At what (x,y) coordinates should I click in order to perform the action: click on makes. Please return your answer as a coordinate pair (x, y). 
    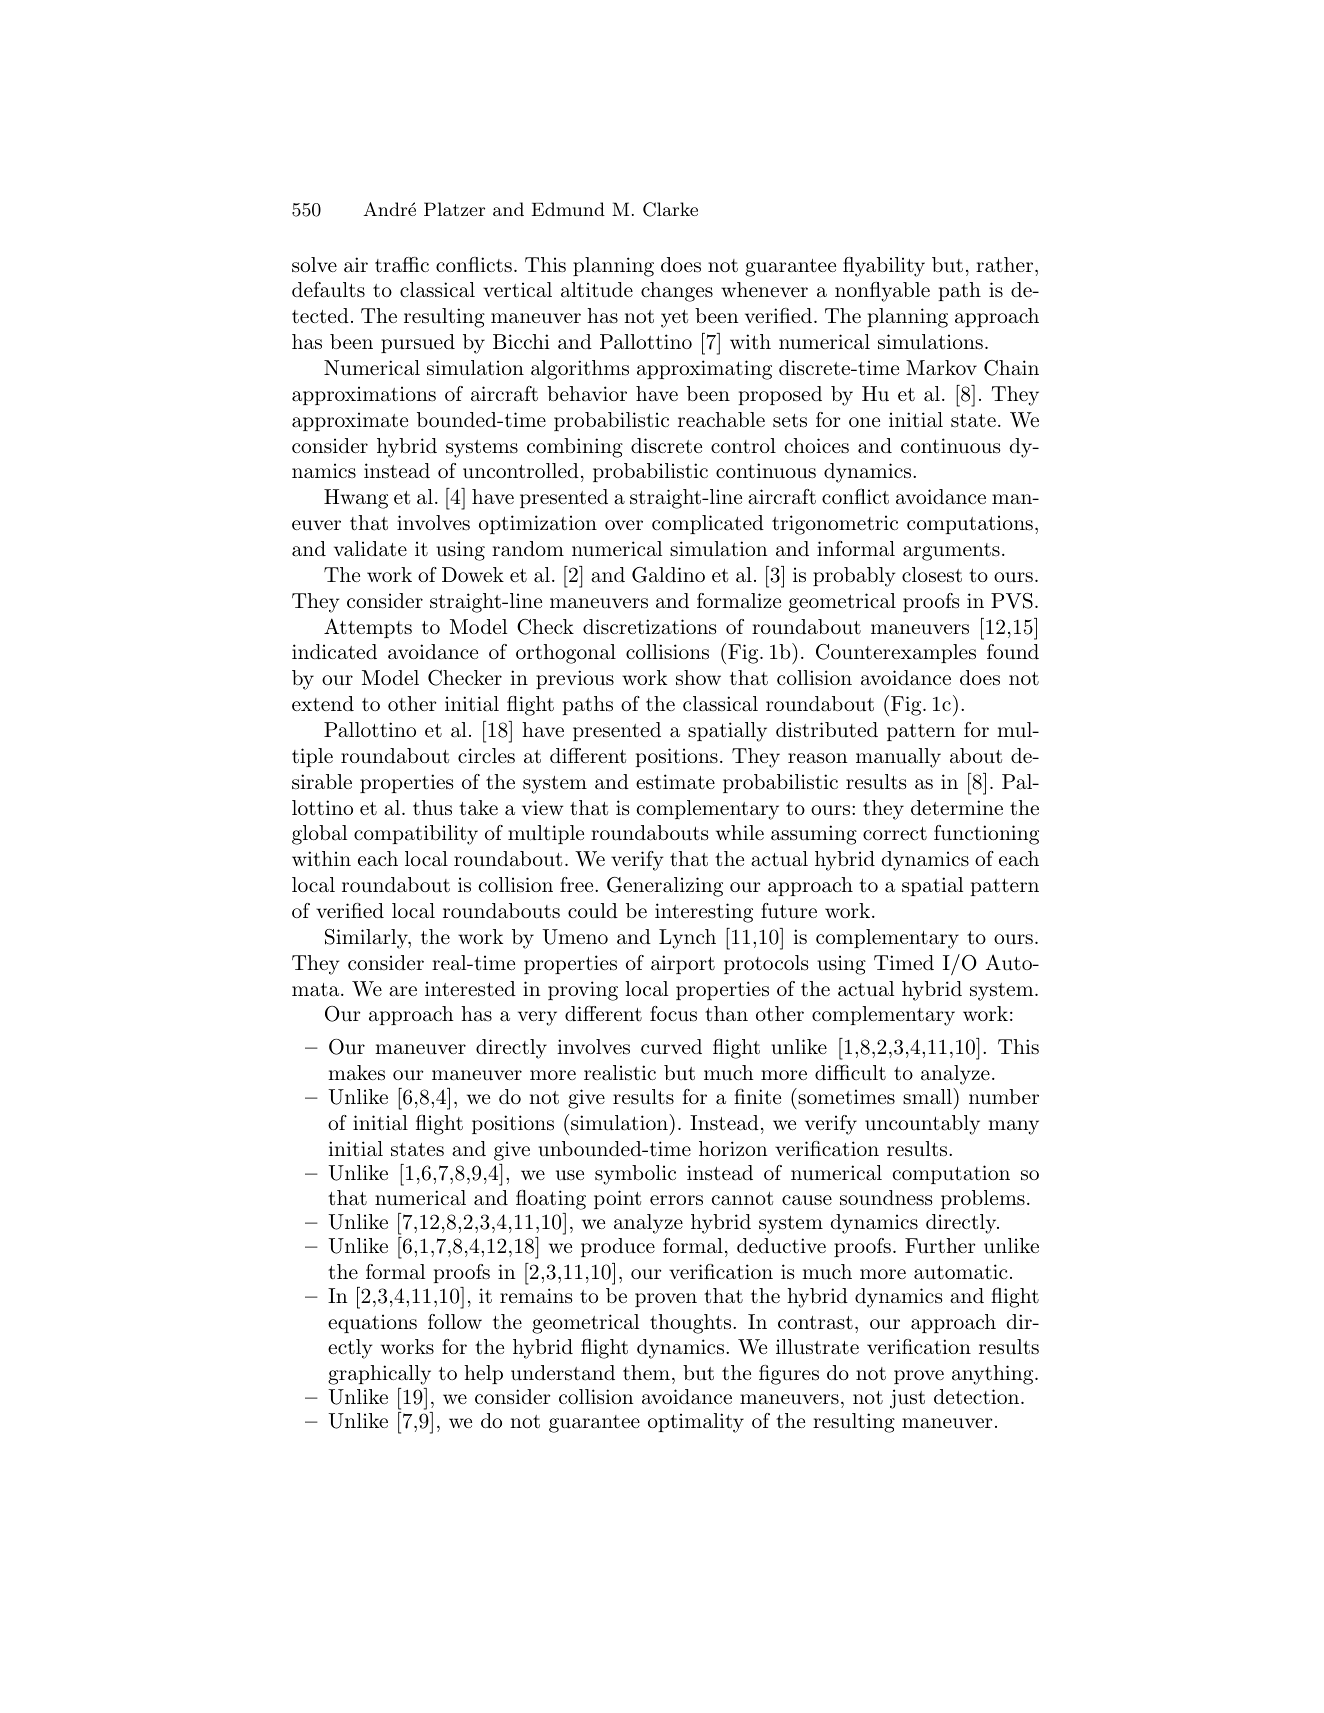
    Looking at the image, I should click on (356, 1073).
